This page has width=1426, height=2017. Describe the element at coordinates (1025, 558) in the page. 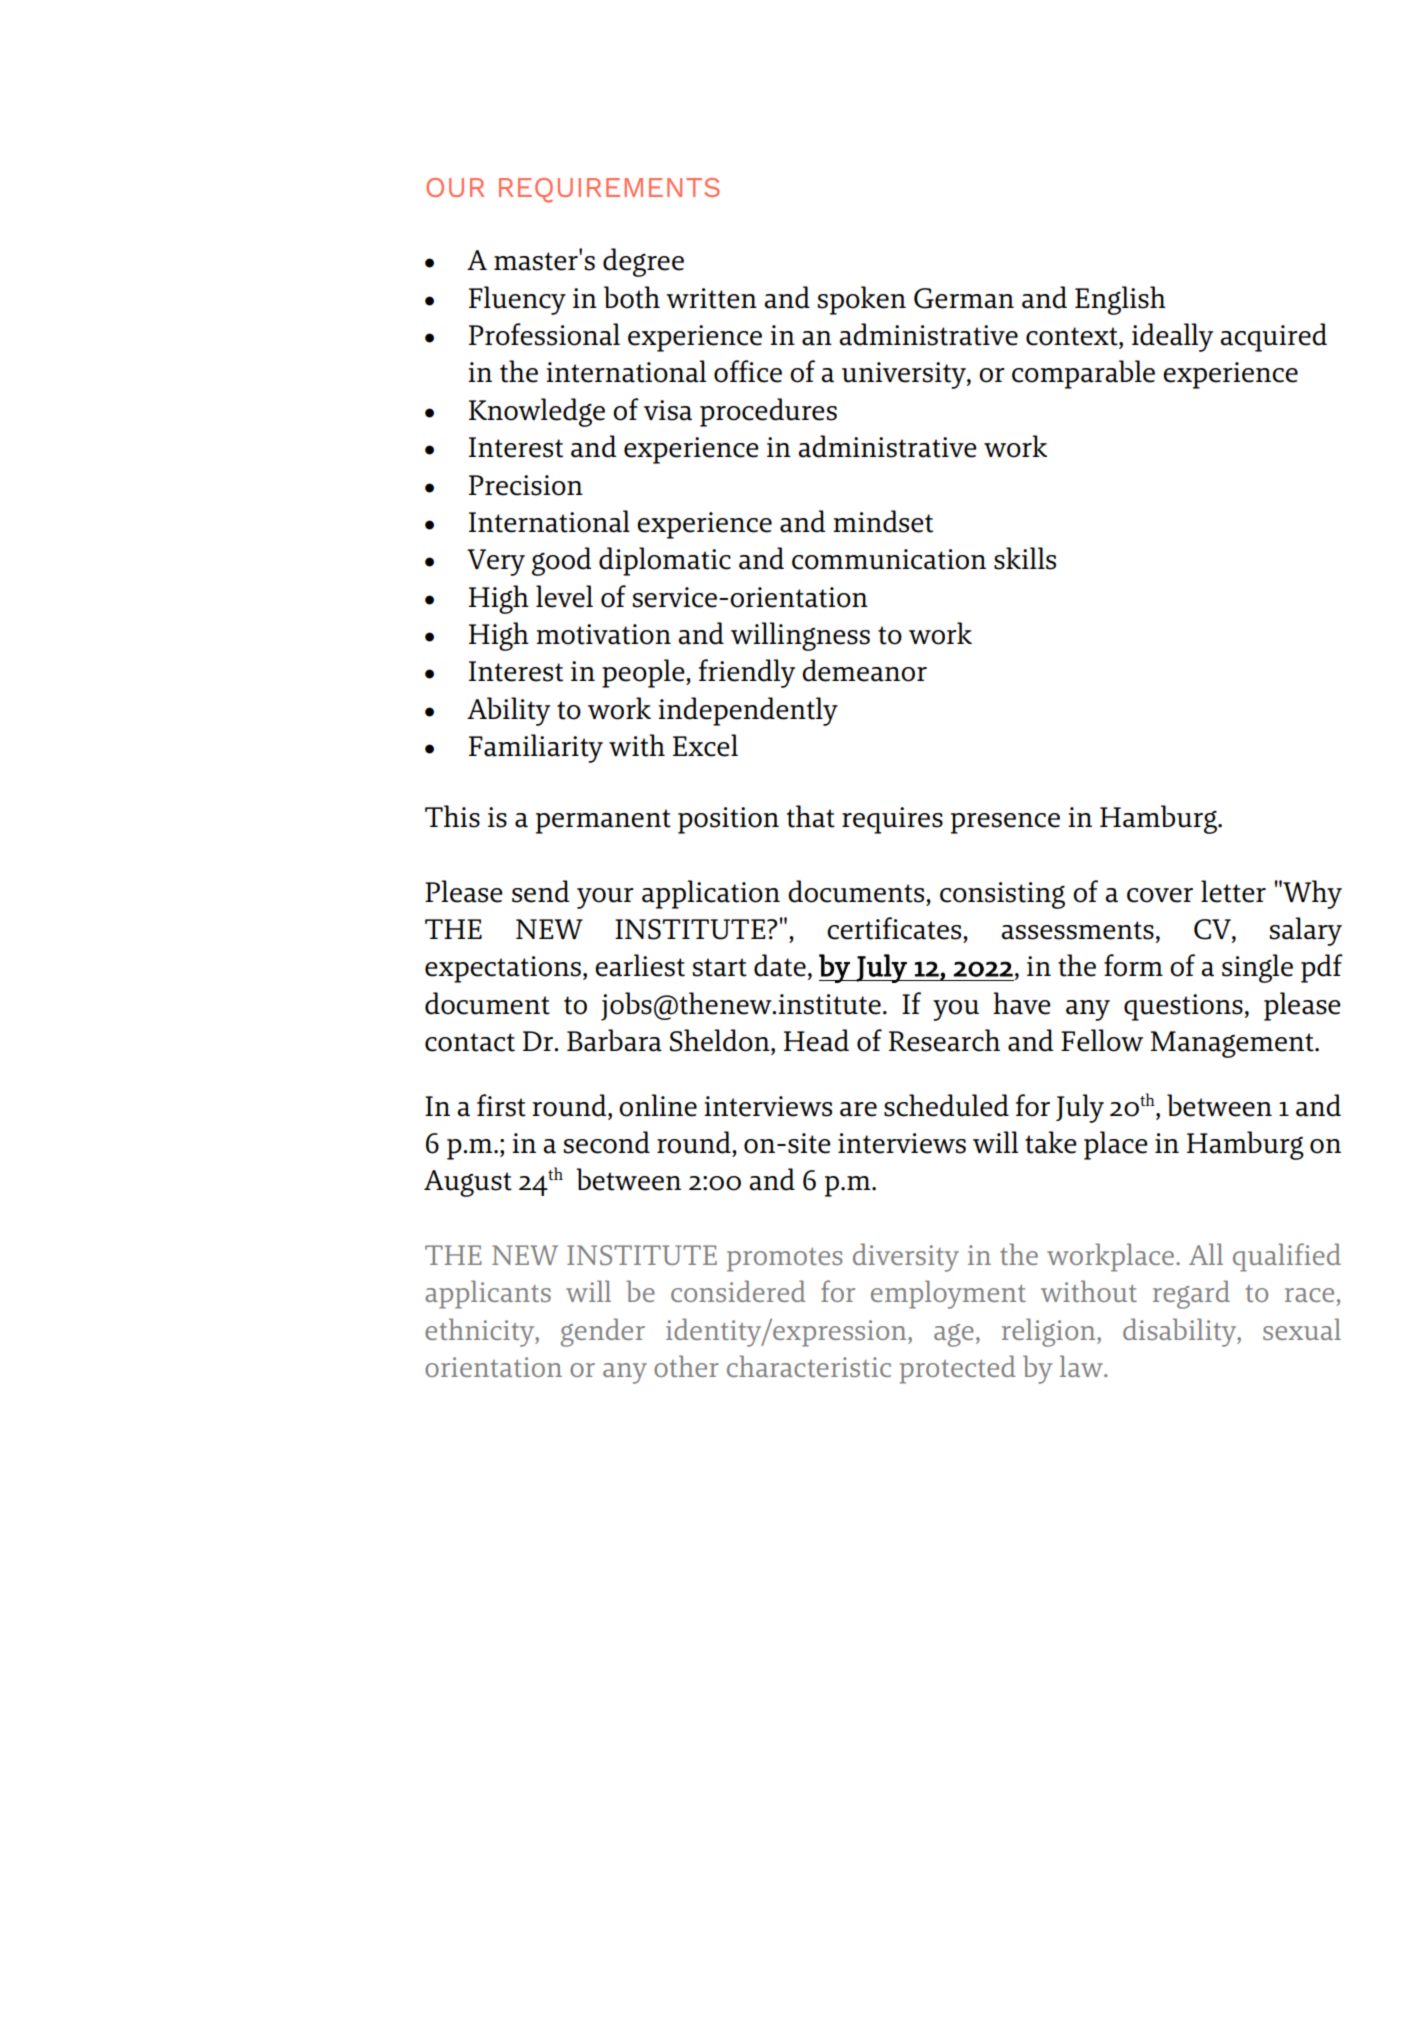

I see `skills` at that location.
